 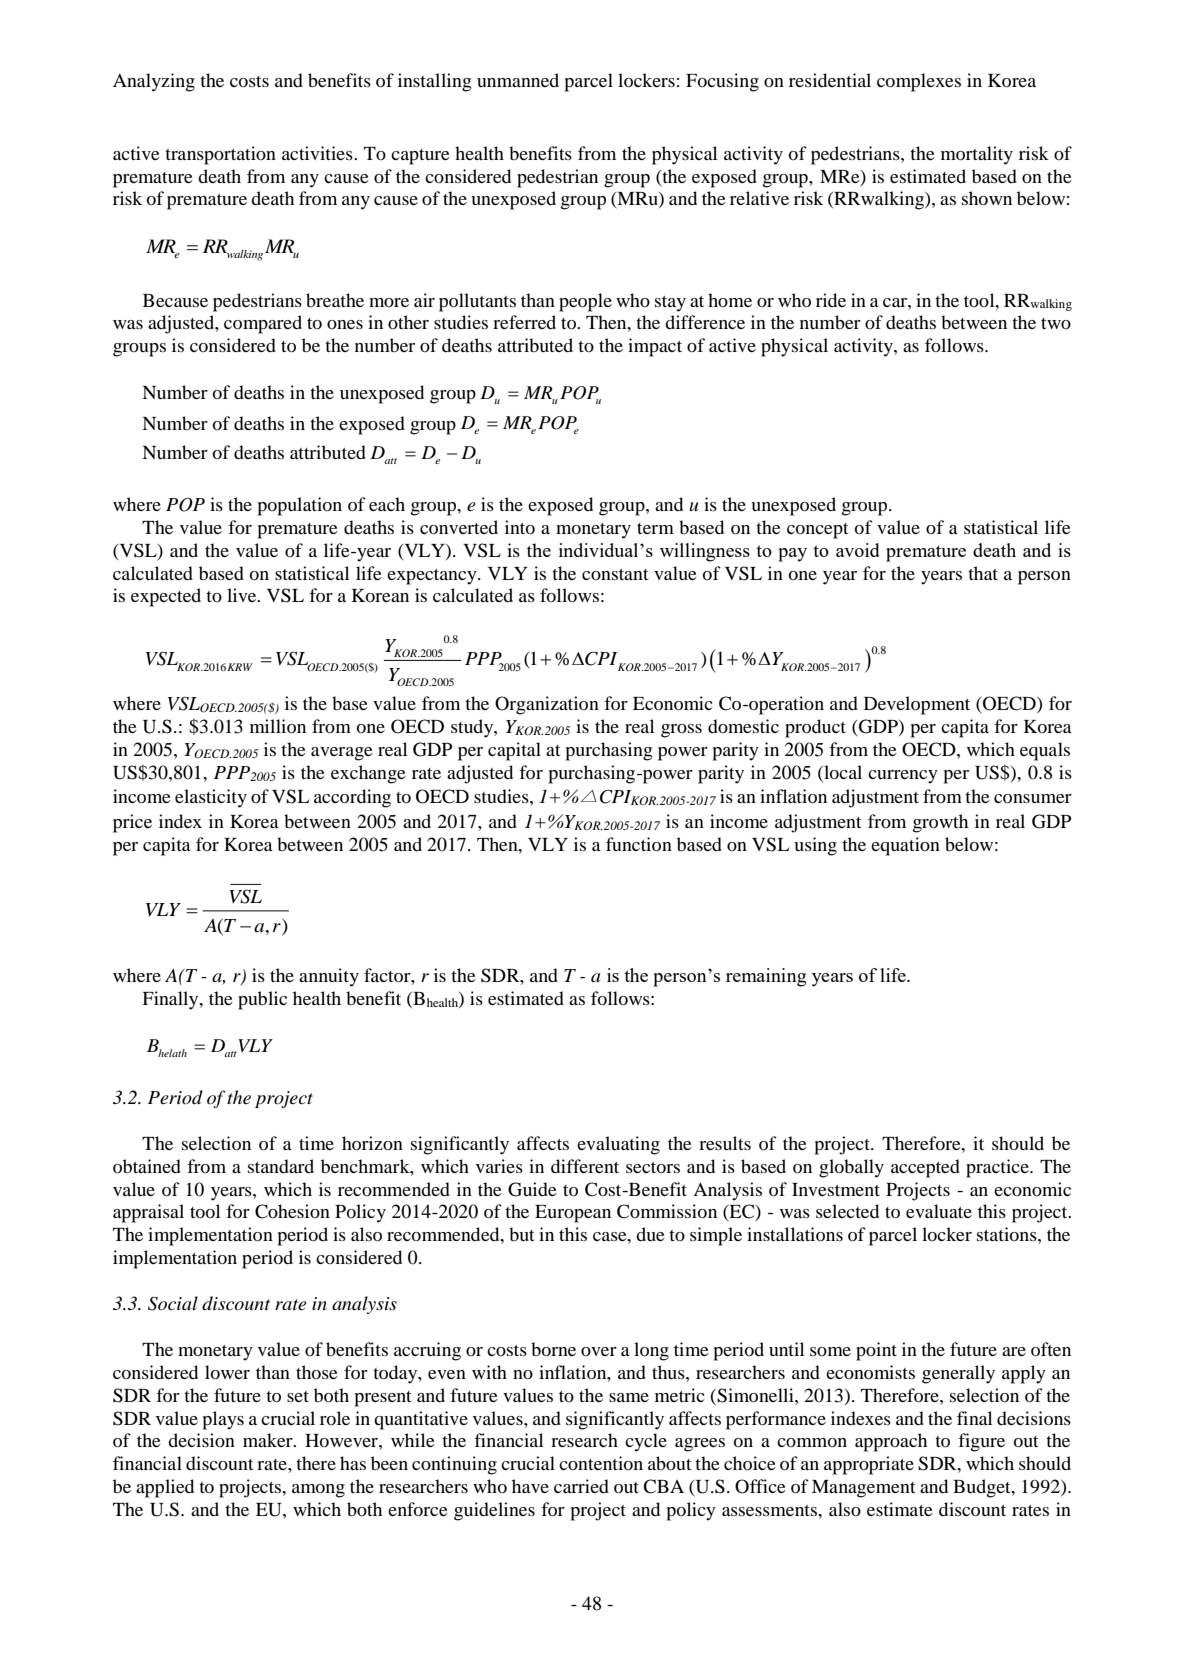 I want to click on maker, so click(x=269, y=1440).
